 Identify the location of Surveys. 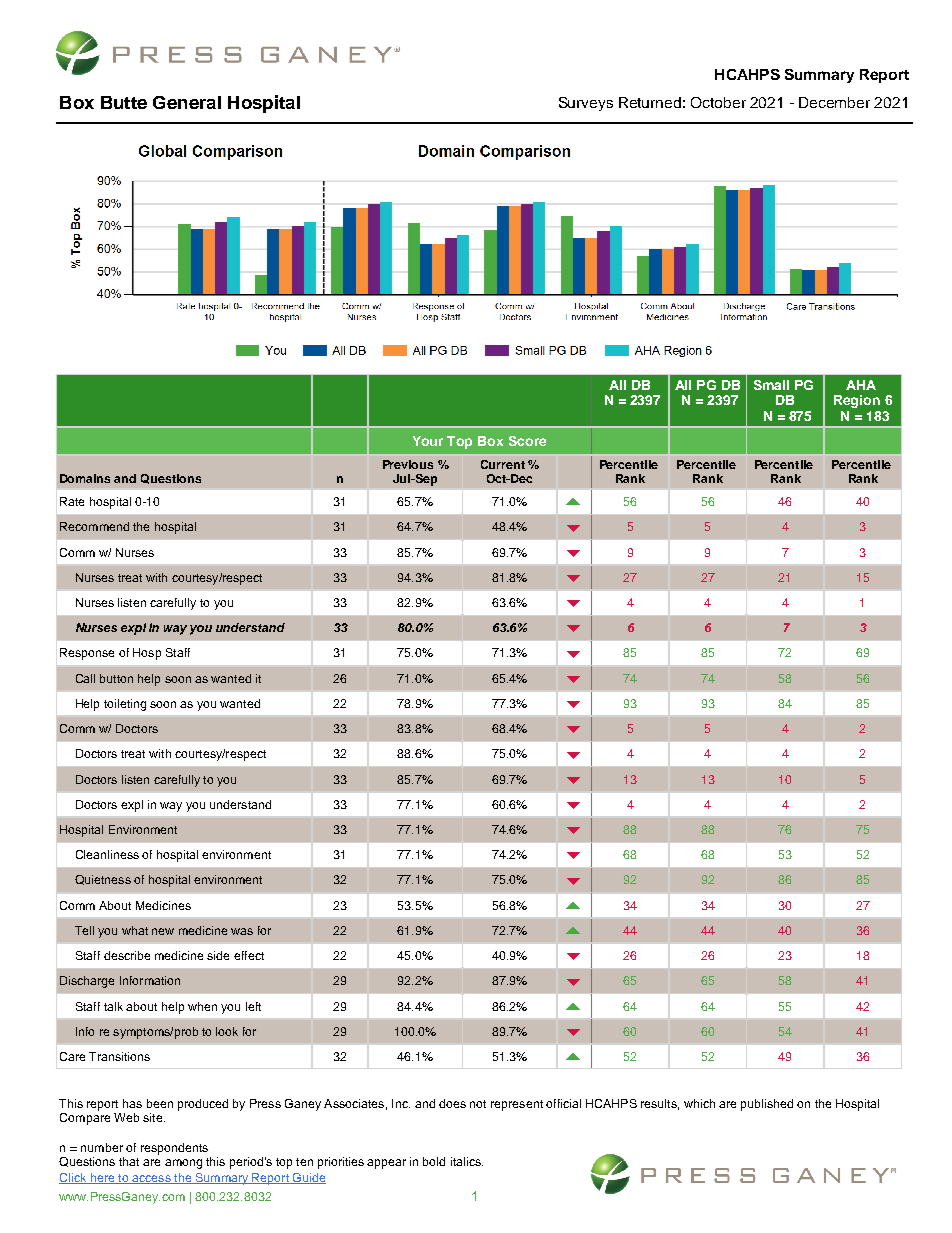
(586, 104).
